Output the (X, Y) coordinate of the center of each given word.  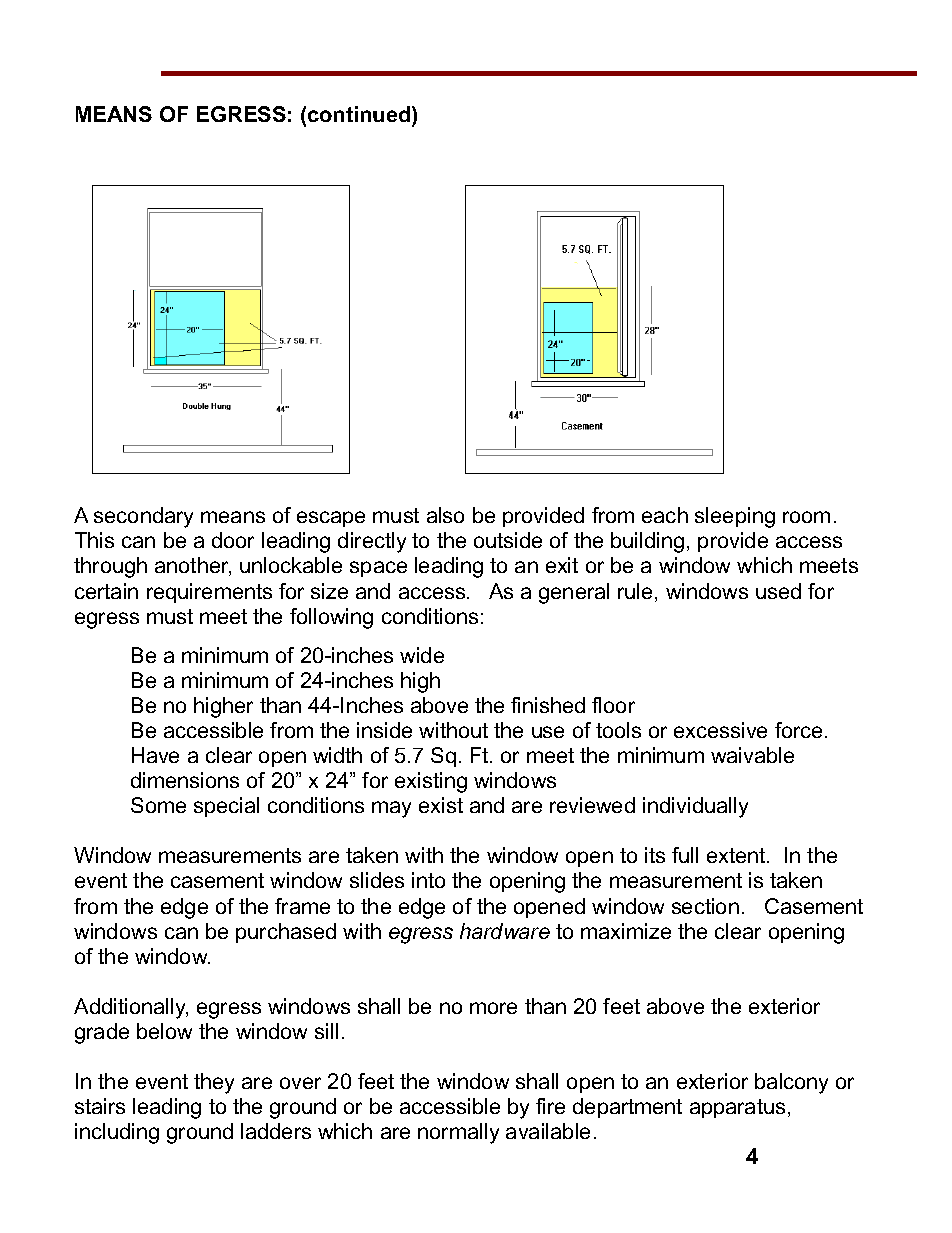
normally (458, 1133)
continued (360, 114)
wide (422, 655)
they (214, 1083)
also (445, 515)
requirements (209, 593)
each (665, 515)
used (778, 591)
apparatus (737, 1108)
